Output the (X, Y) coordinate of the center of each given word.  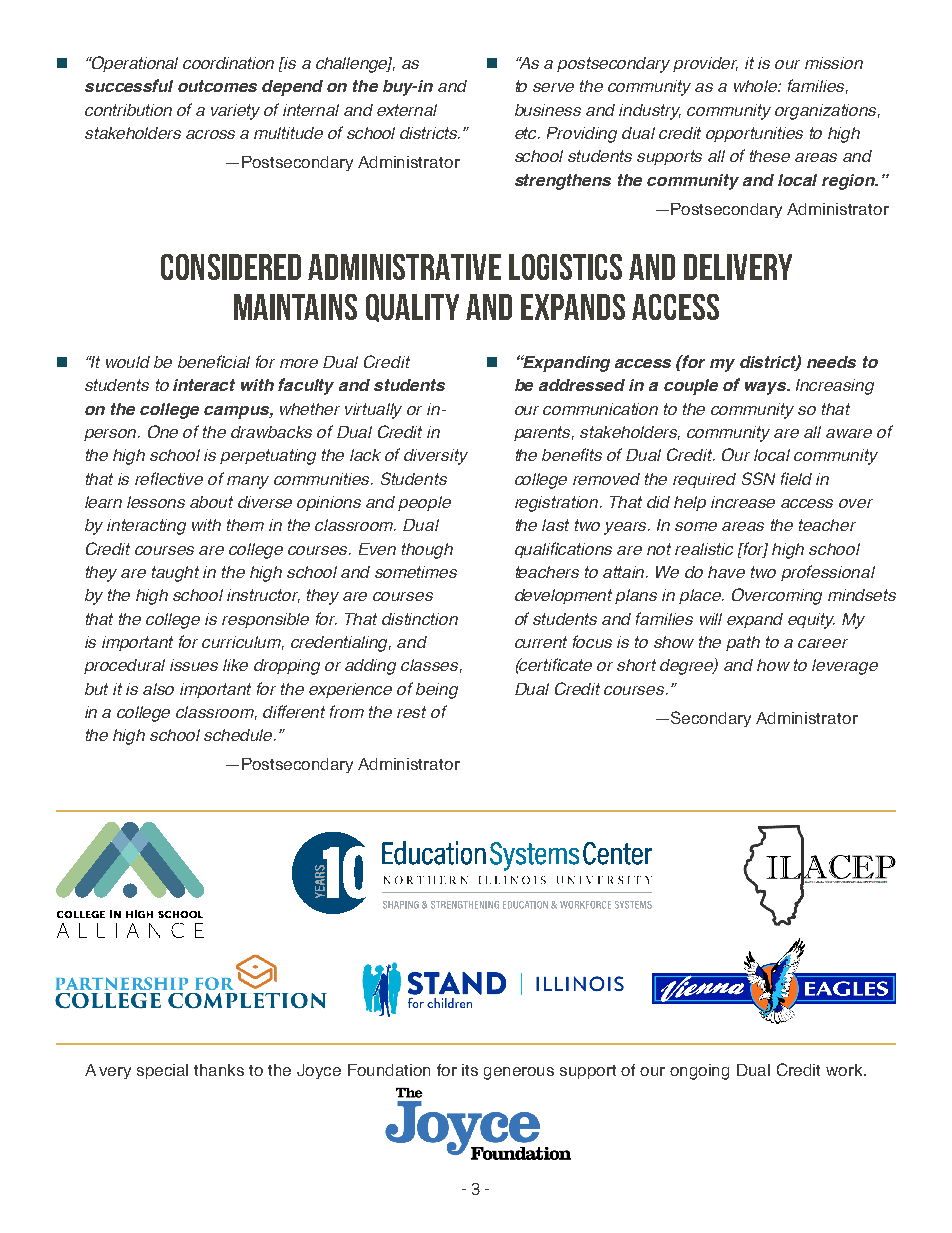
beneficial (214, 361)
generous (519, 1073)
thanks (219, 1070)
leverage (845, 667)
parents (544, 433)
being (437, 691)
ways (767, 388)
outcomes (217, 86)
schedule (240, 735)
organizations (827, 112)
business (548, 110)
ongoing (699, 1072)
